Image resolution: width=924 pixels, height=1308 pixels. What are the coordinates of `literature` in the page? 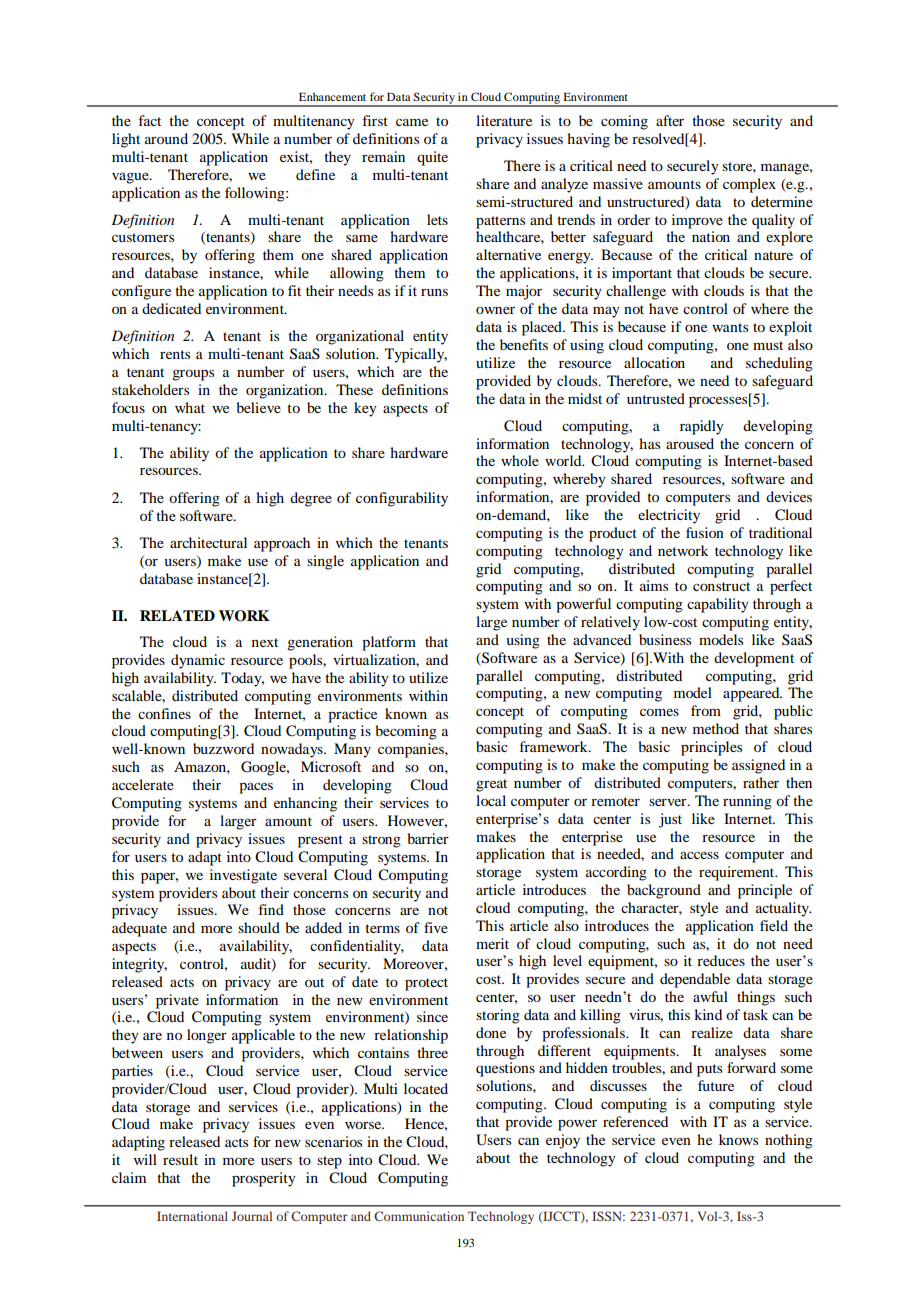 It's located at (504, 120).
